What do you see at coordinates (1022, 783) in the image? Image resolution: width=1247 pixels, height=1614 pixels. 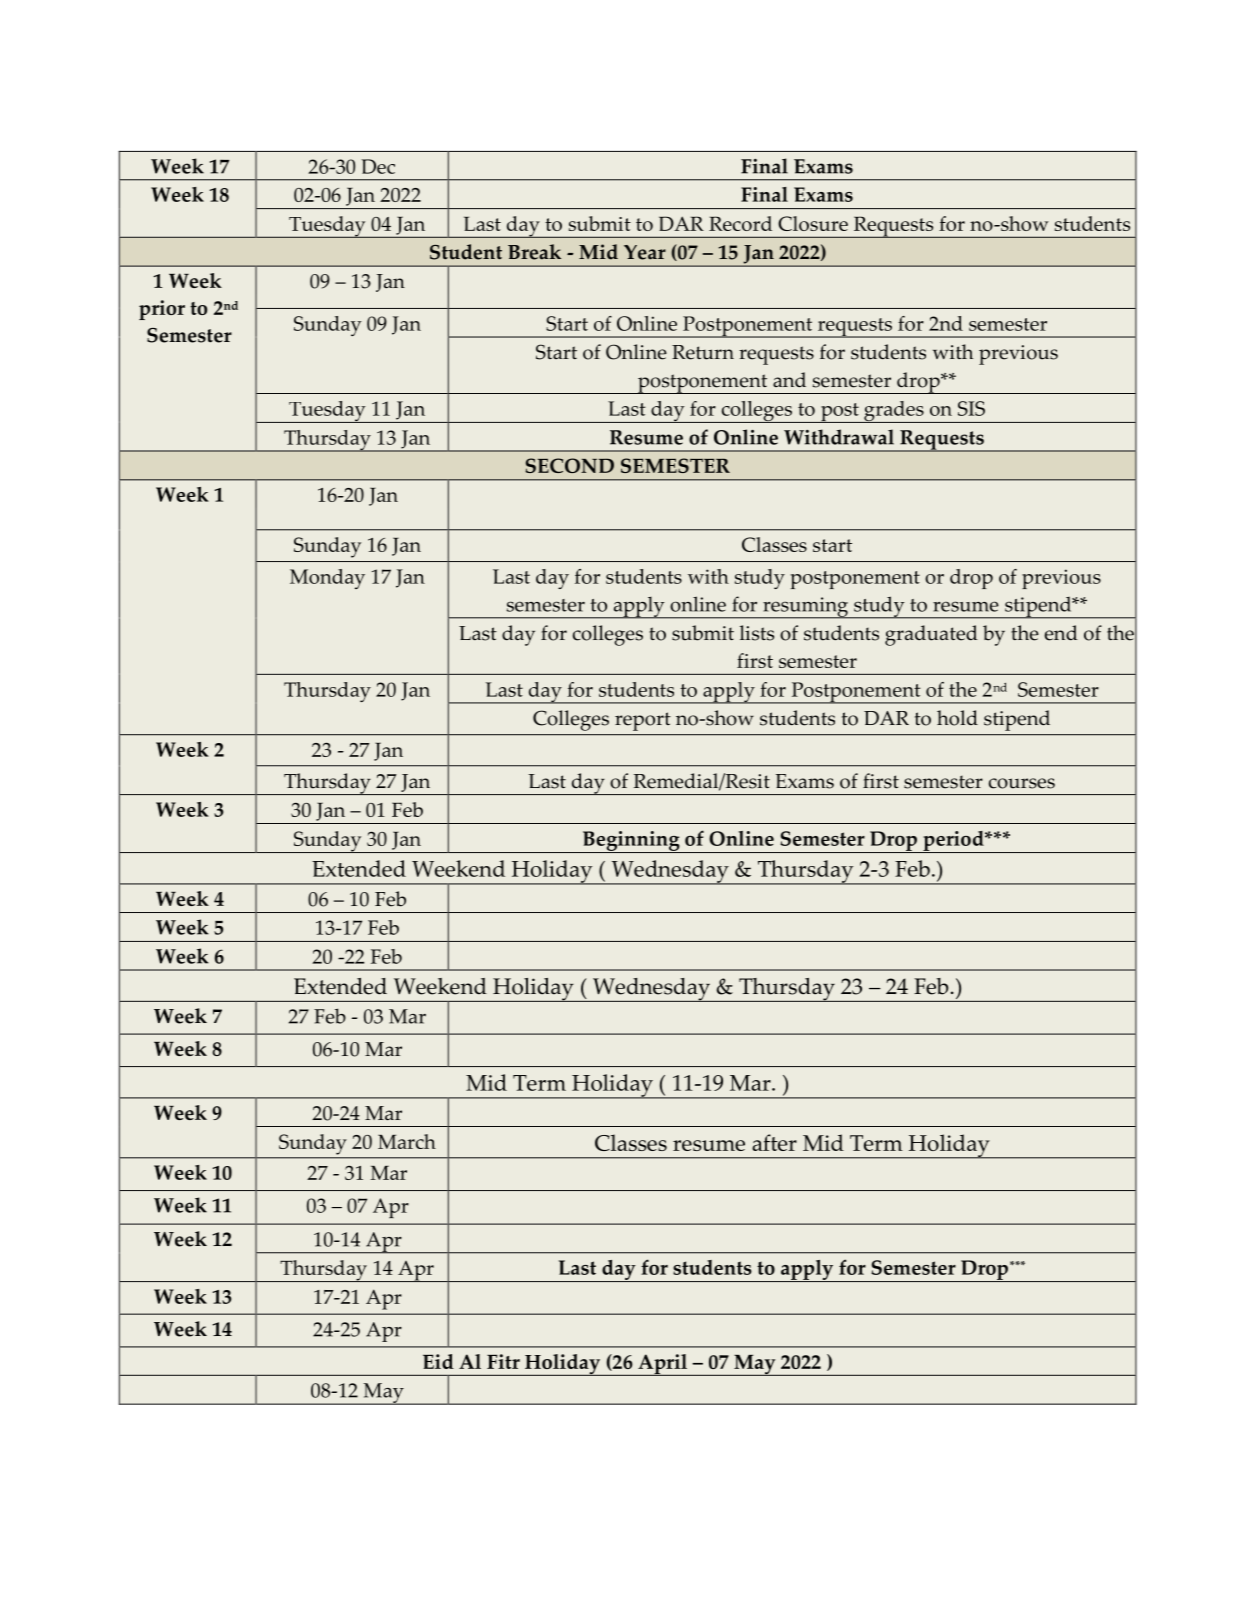 I see `courses` at bounding box center [1022, 783].
